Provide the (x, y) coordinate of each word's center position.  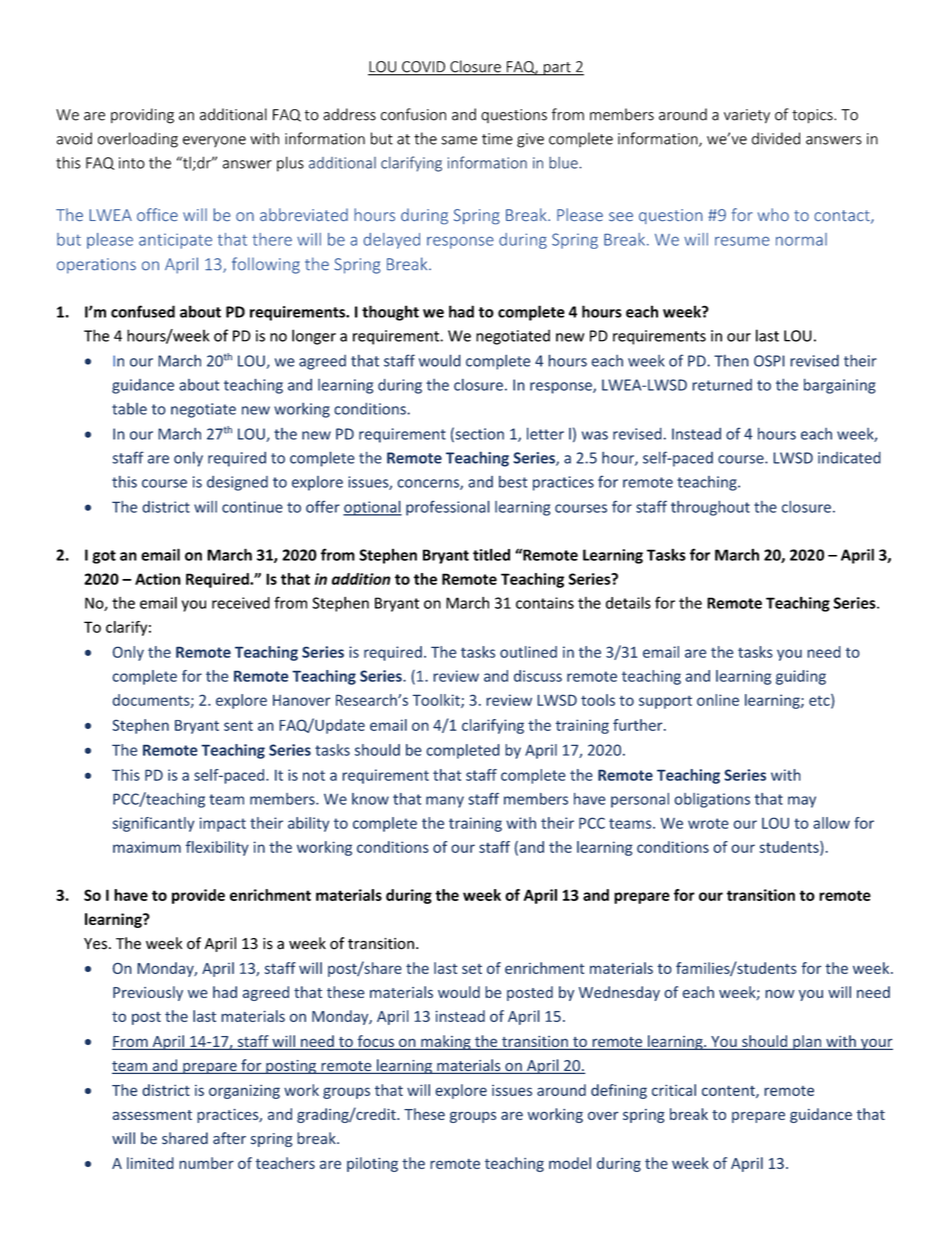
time (497, 139)
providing (142, 116)
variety (747, 116)
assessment (152, 1115)
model (570, 1163)
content (729, 1091)
